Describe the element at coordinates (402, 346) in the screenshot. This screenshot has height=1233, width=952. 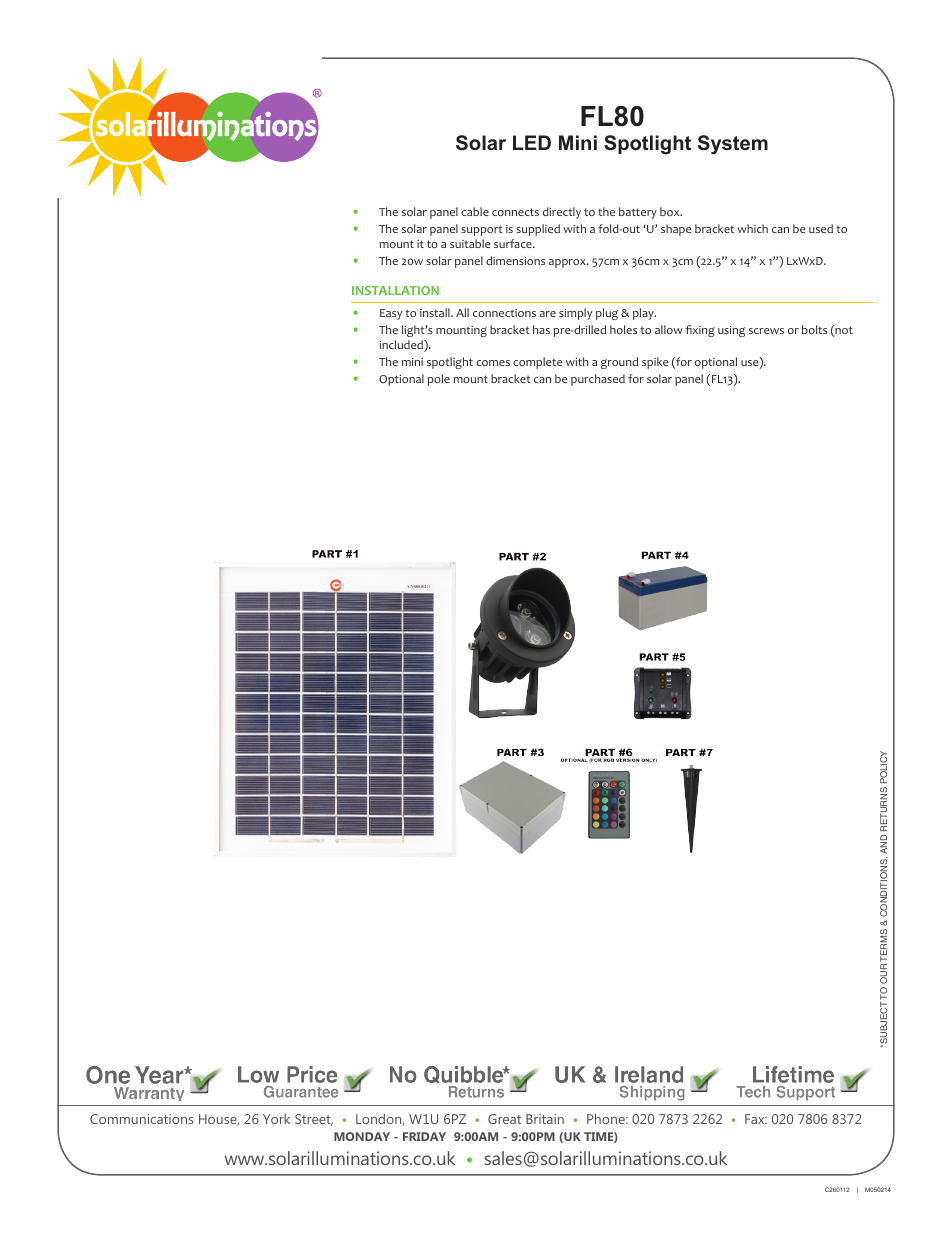
I see `included` at that location.
